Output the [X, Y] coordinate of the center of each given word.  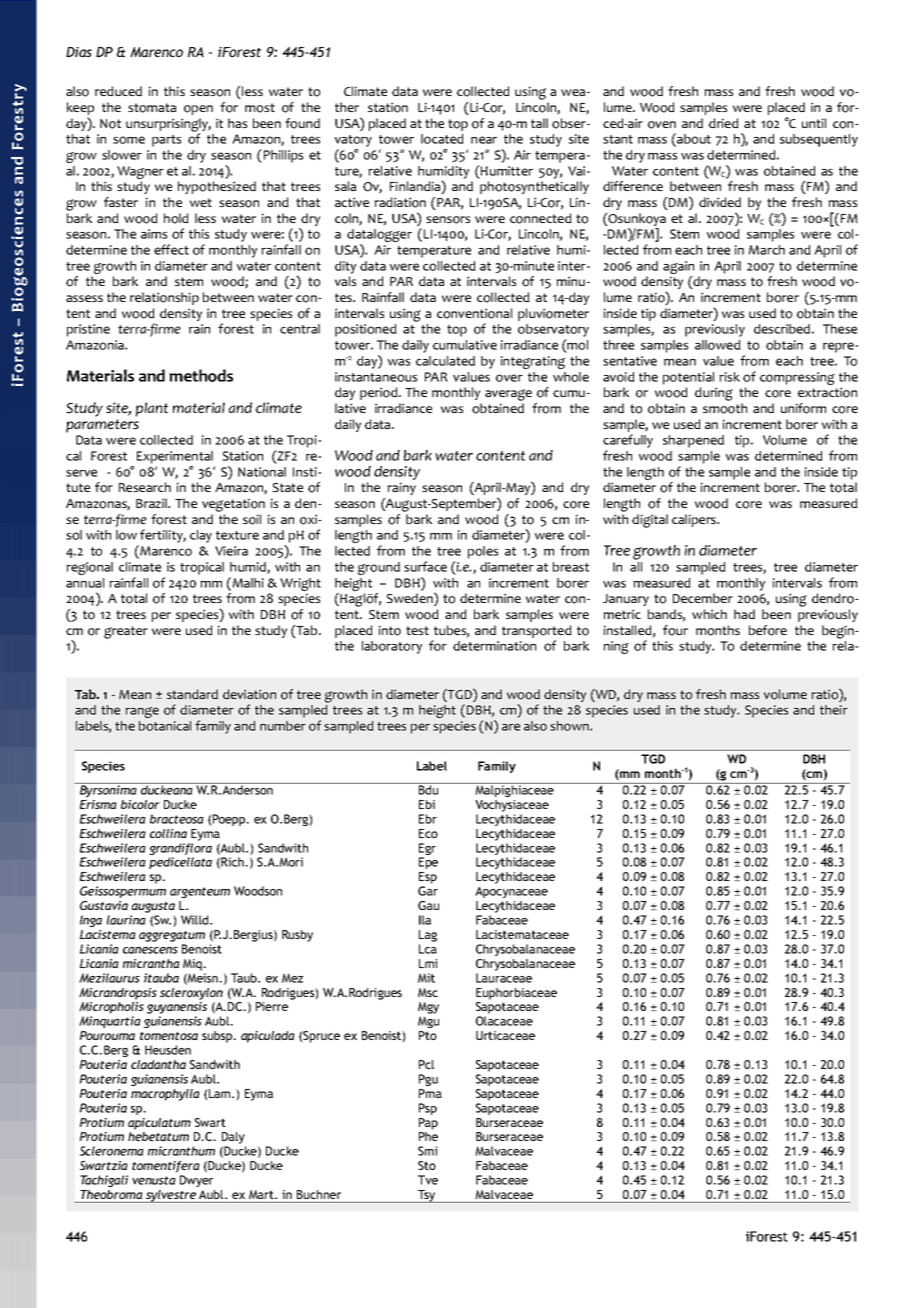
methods [201, 375]
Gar [428, 891]
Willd [196, 920]
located [442, 139]
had [744, 614]
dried [724, 123]
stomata [152, 108]
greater [126, 632]
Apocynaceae [511, 892]
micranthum [181, 1151]
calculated [445, 361]
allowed [718, 345]
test [417, 630]
